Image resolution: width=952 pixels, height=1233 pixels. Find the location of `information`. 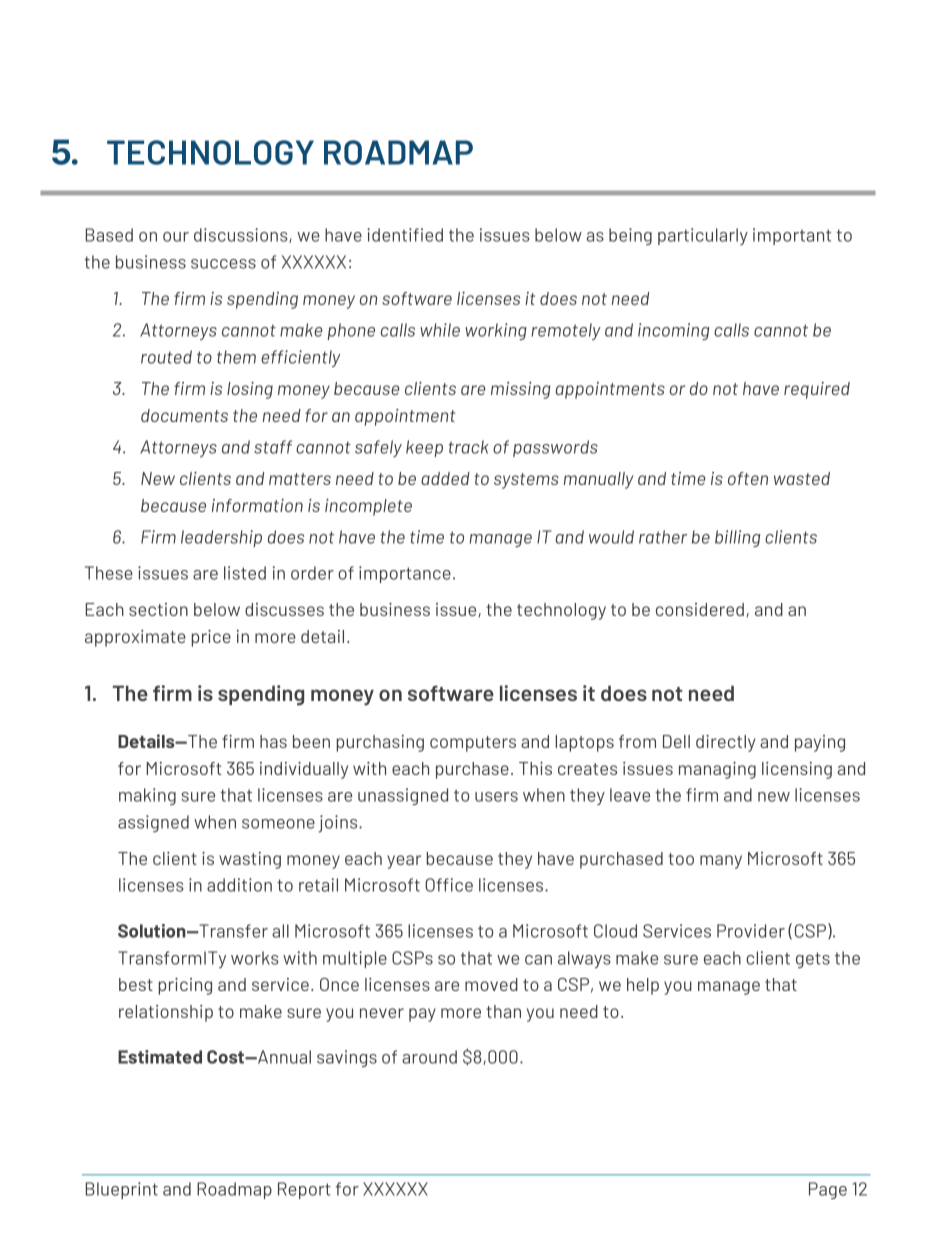

information is located at coordinates (257, 505).
